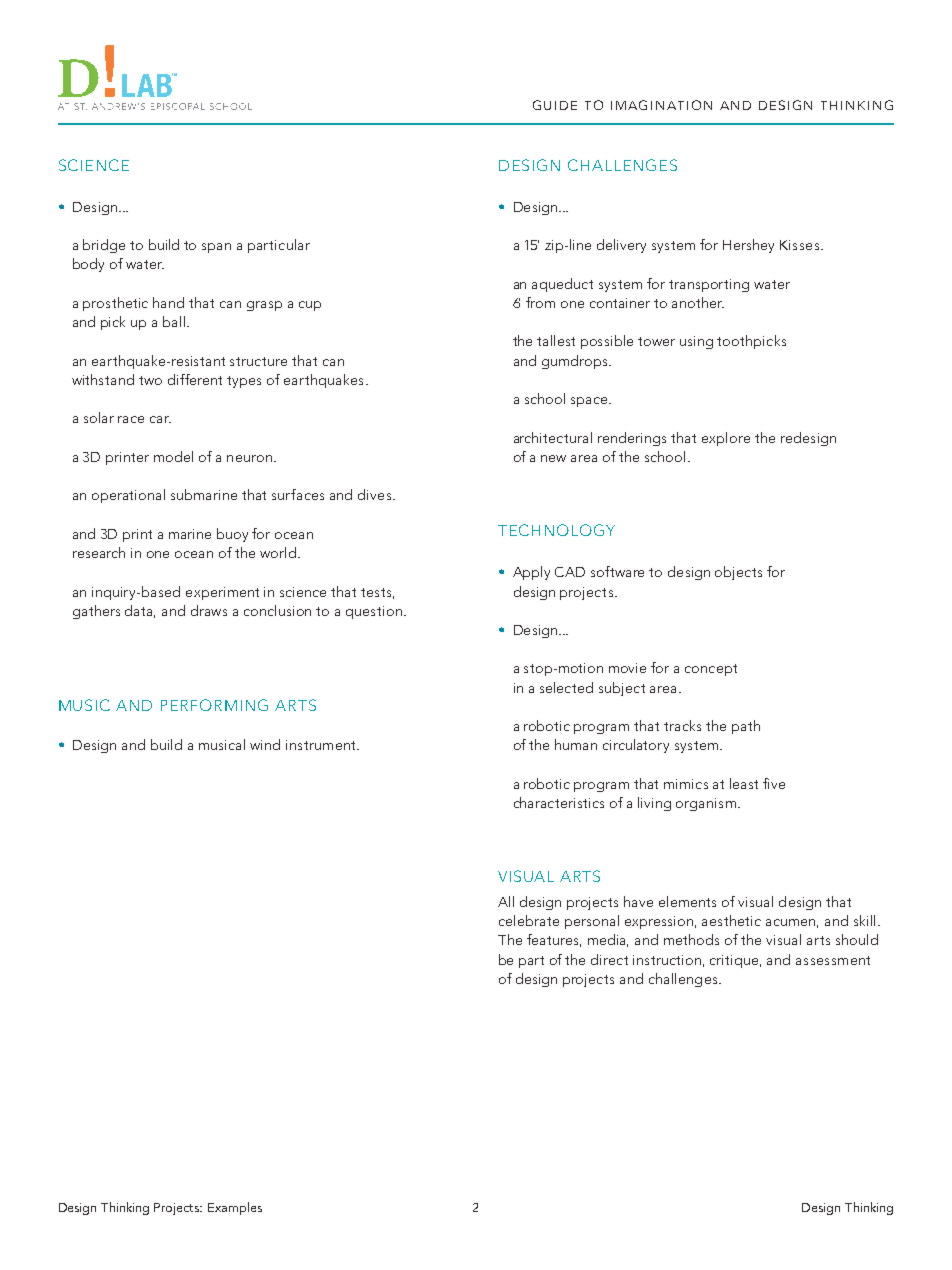 The height and width of the screenshot is (1270, 952). What do you see at coordinates (209, 610) in the screenshot?
I see `draws` at bounding box center [209, 610].
